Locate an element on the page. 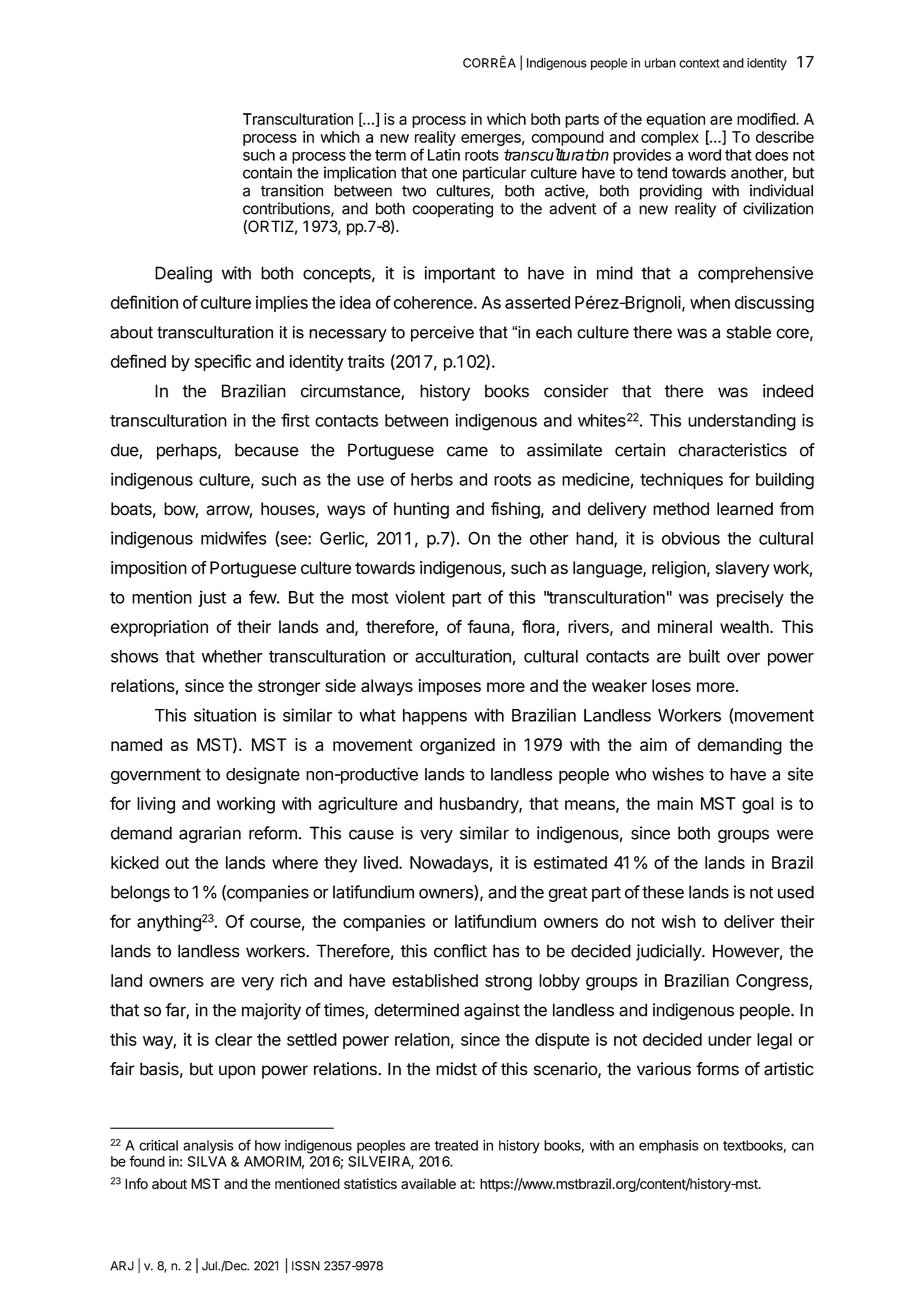 The height and width of the page is (1308, 924). built is located at coordinates (704, 656).
